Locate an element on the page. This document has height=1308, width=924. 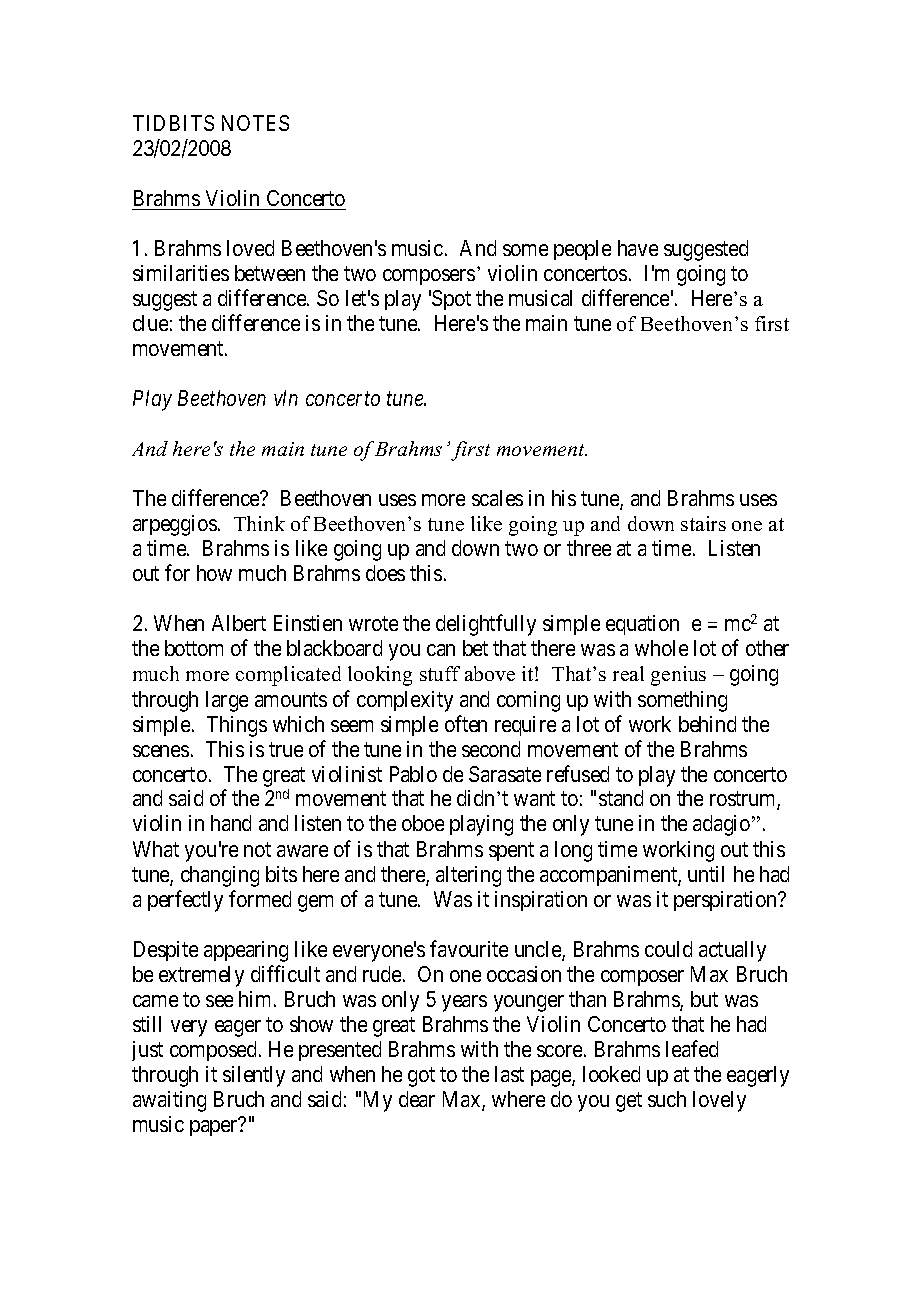
delightfully is located at coordinates (486, 625).
